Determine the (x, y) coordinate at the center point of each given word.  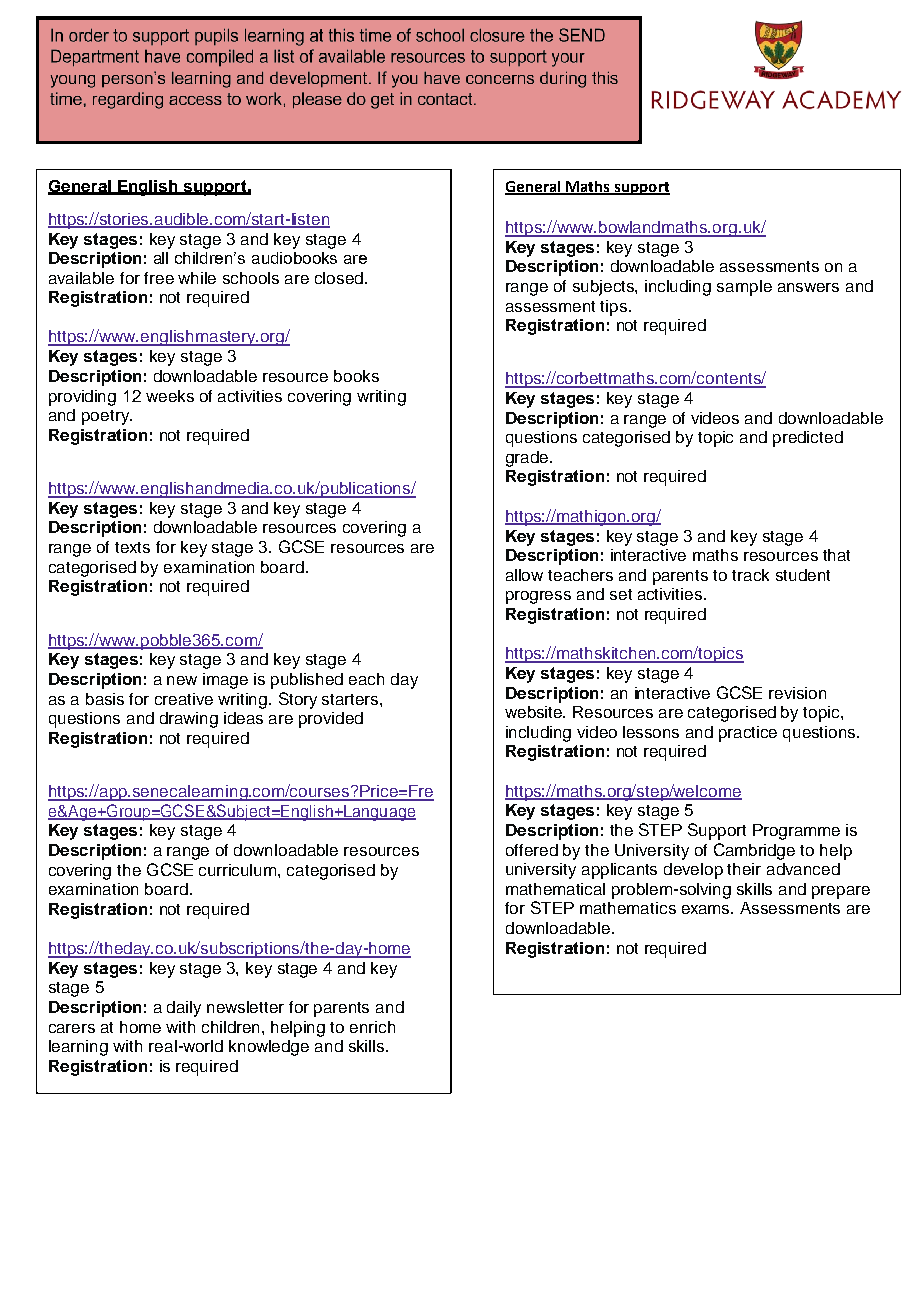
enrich (372, 1027)
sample (744, 288)
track (750, 575)
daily (184, 1009)
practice (748, 734)
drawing (189, 720)
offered (532, 850)
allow (524, 575)
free (159, 278)
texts (132, 547)
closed (340, 278)
